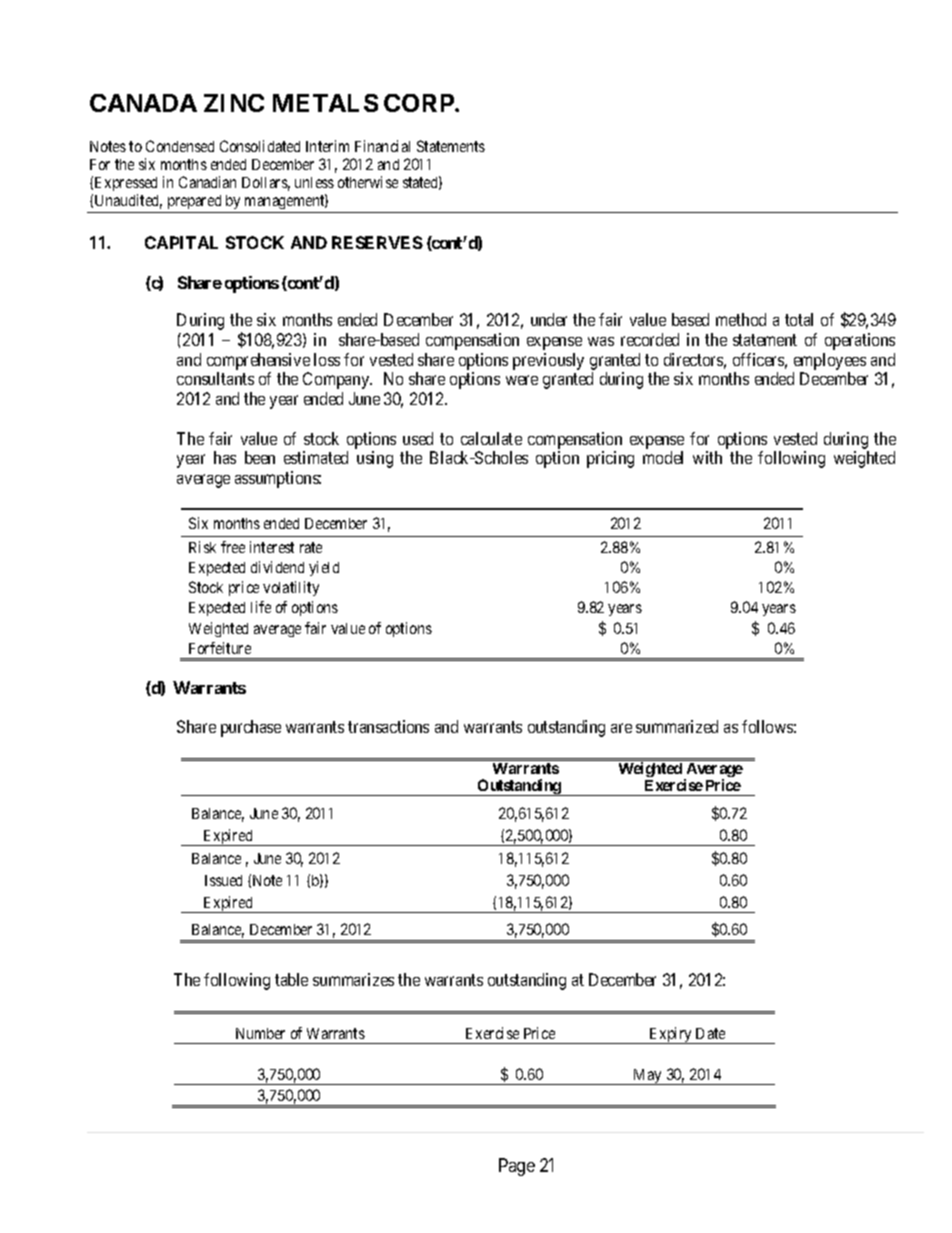 Image resolution: width=952 pixels, height=1233 pixels. I want to click on Condensed, so click(180, 146).
